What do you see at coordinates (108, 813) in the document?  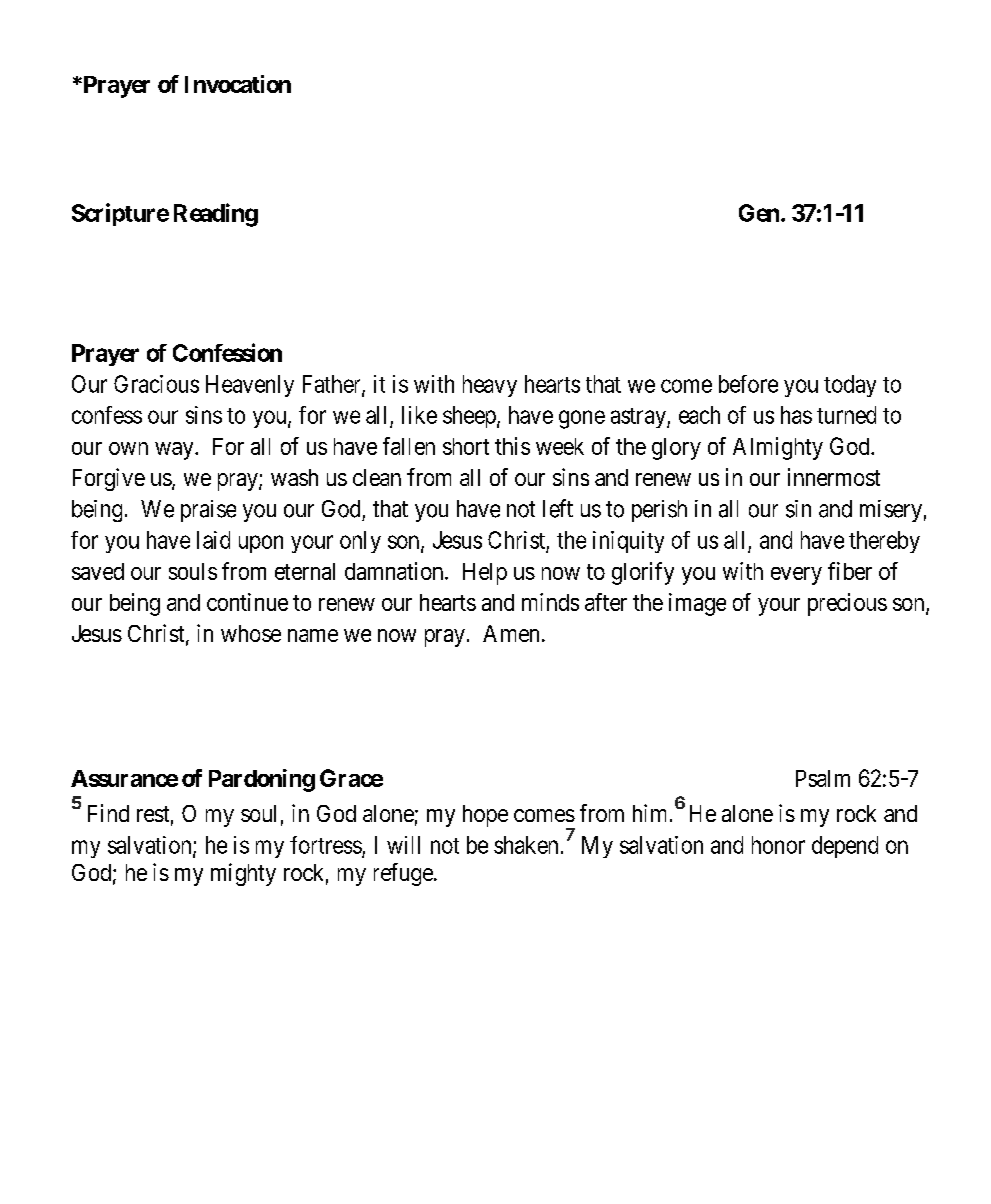 I see `Find` at bounding box center [108, 813].
